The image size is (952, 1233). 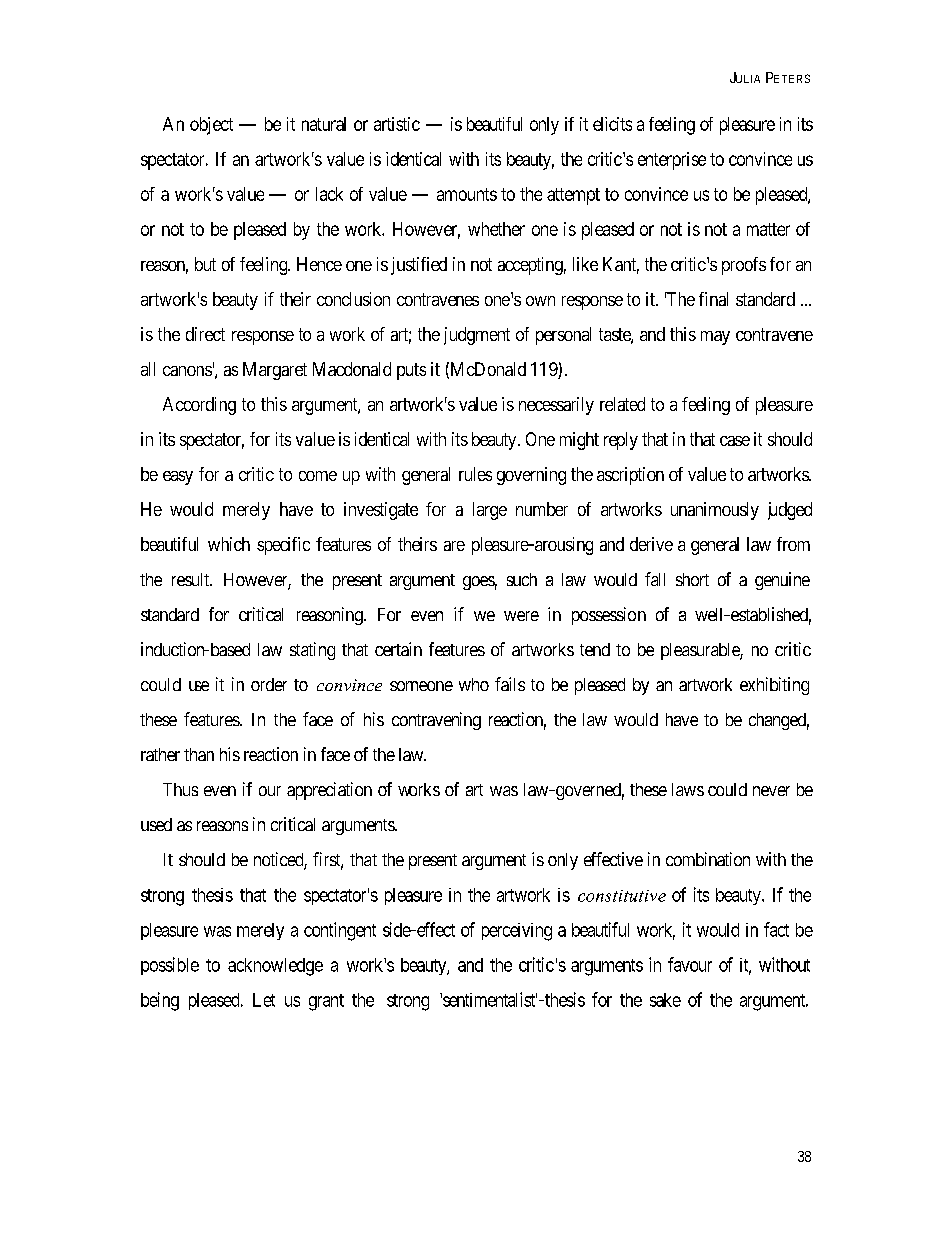 I want to click on enterprise, so click(x=672, y=161).
